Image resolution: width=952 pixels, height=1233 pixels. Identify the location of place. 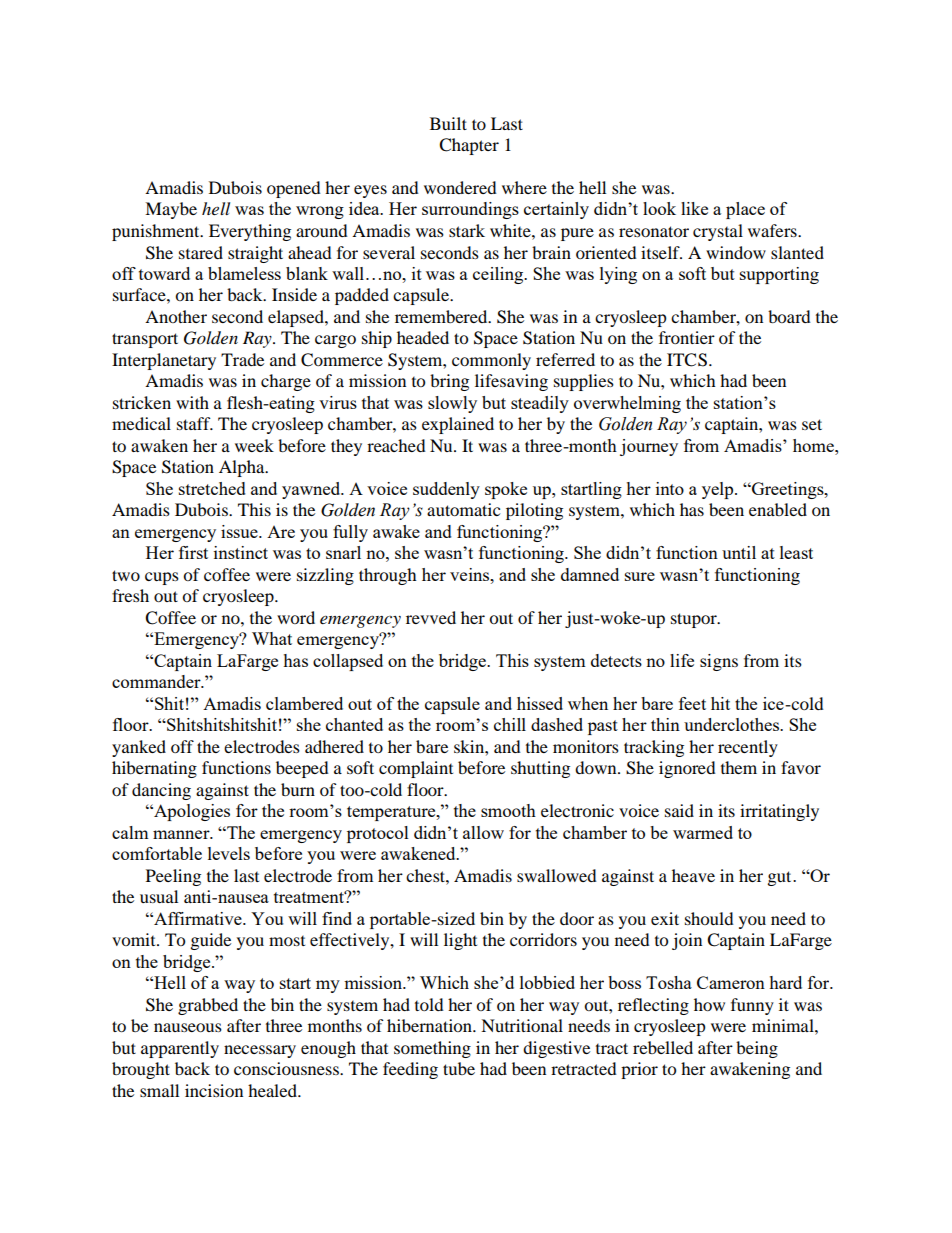
(745, 210).
